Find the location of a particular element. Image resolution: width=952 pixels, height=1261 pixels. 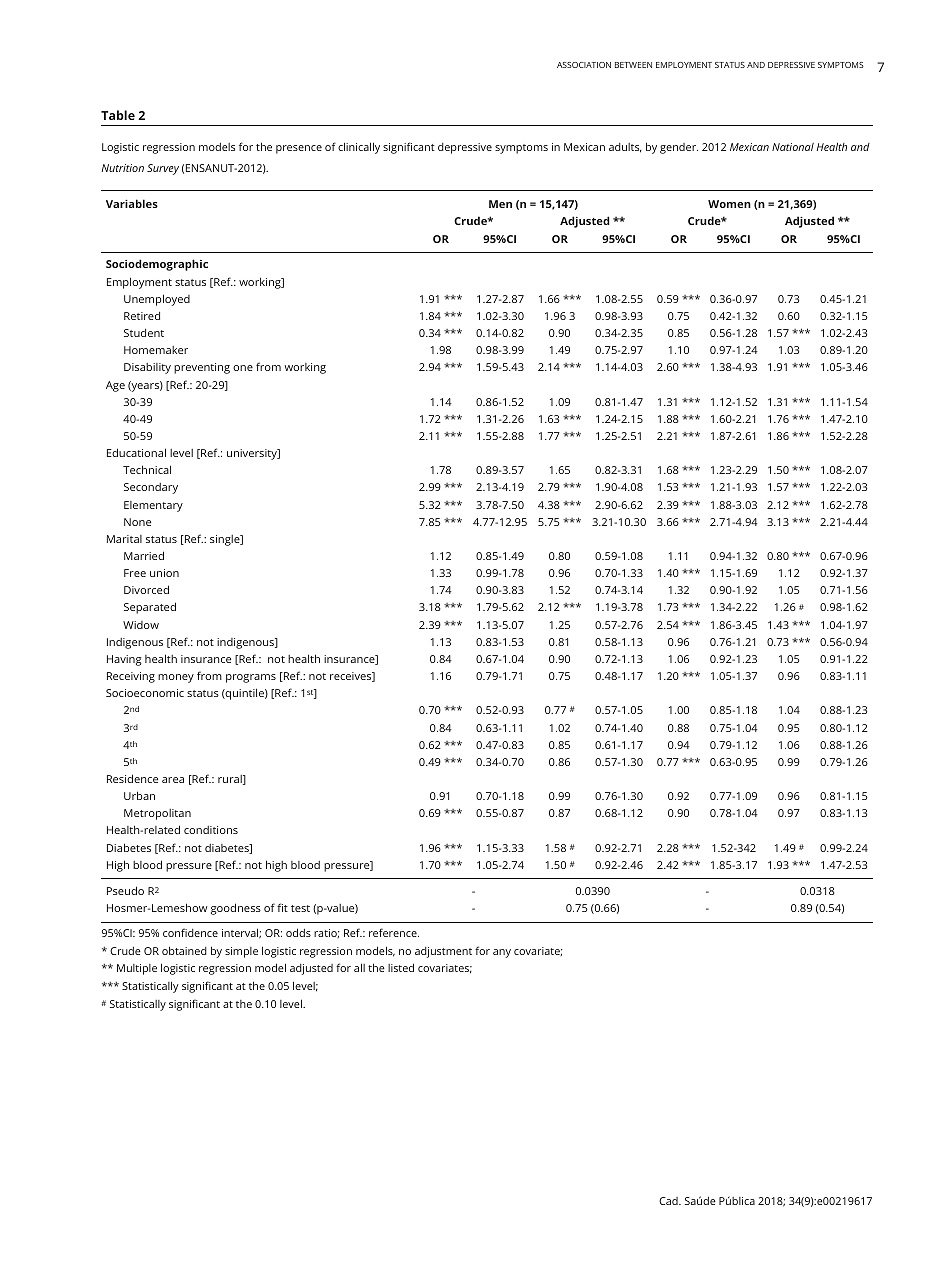

single is located at coordinates (226, 540).
